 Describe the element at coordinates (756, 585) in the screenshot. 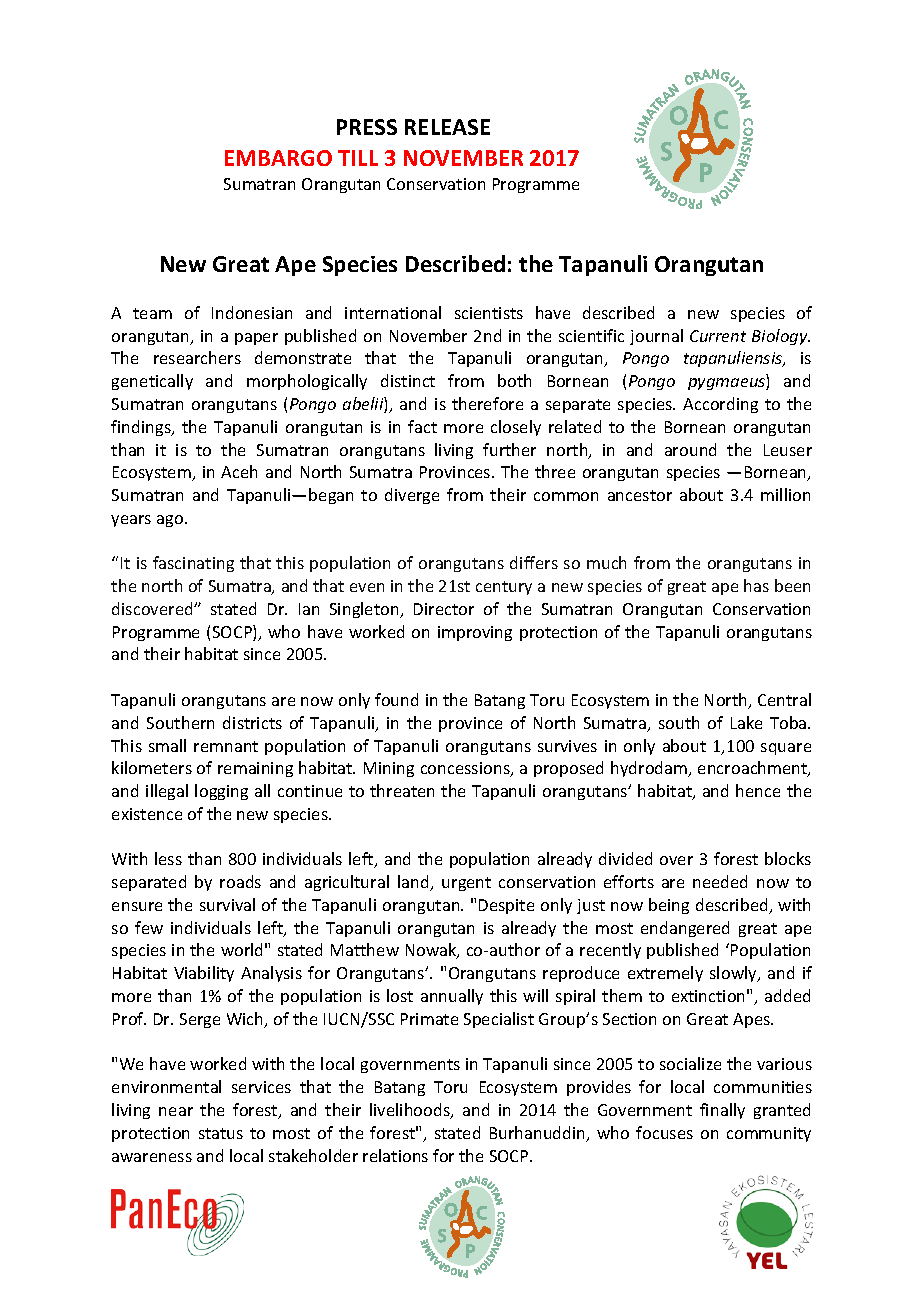

I see `has` at that location.
